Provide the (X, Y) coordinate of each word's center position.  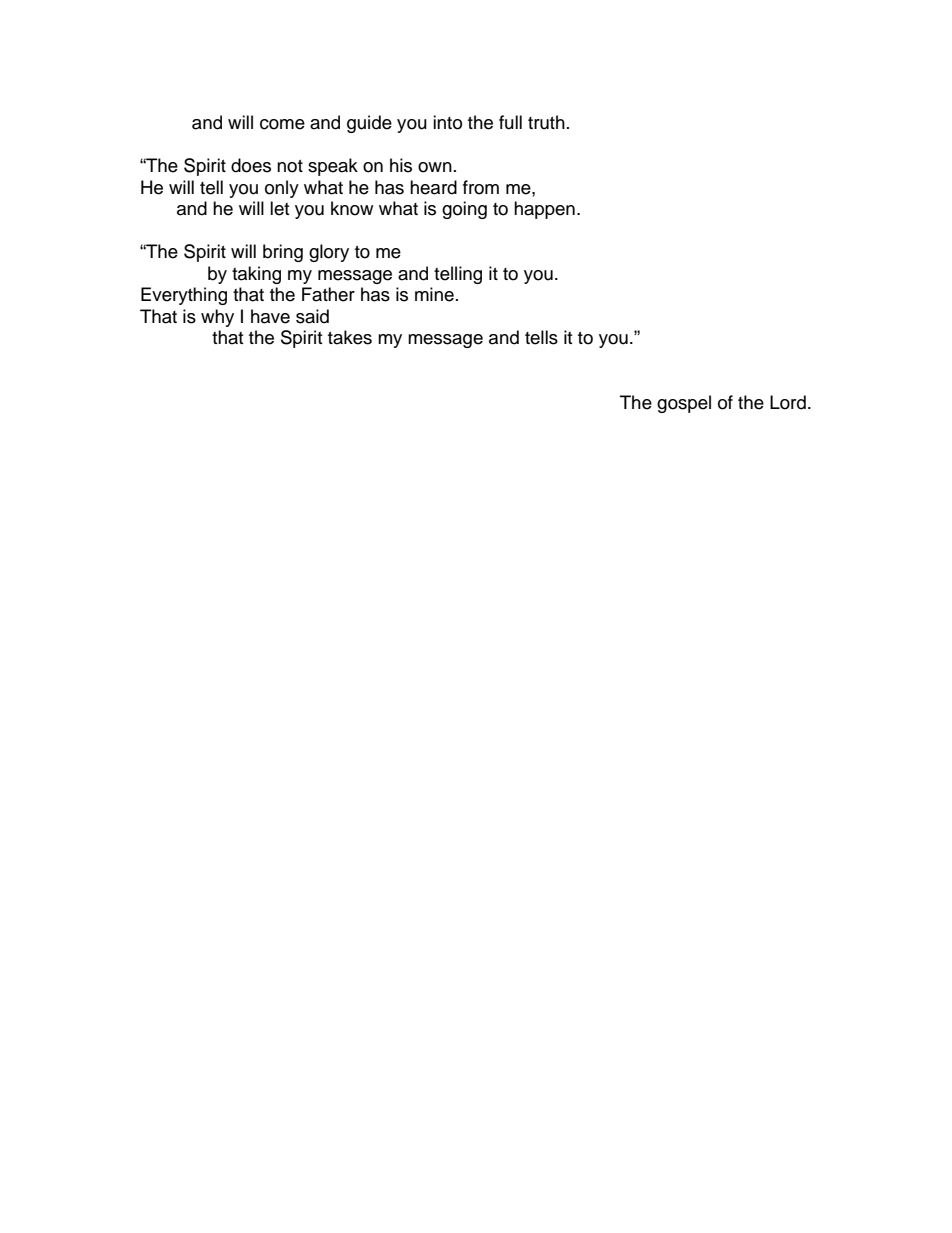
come (282, 124)
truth (546, 122)
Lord (788, 402)
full (510, 122)
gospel (684, 404)
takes (350, 337)
